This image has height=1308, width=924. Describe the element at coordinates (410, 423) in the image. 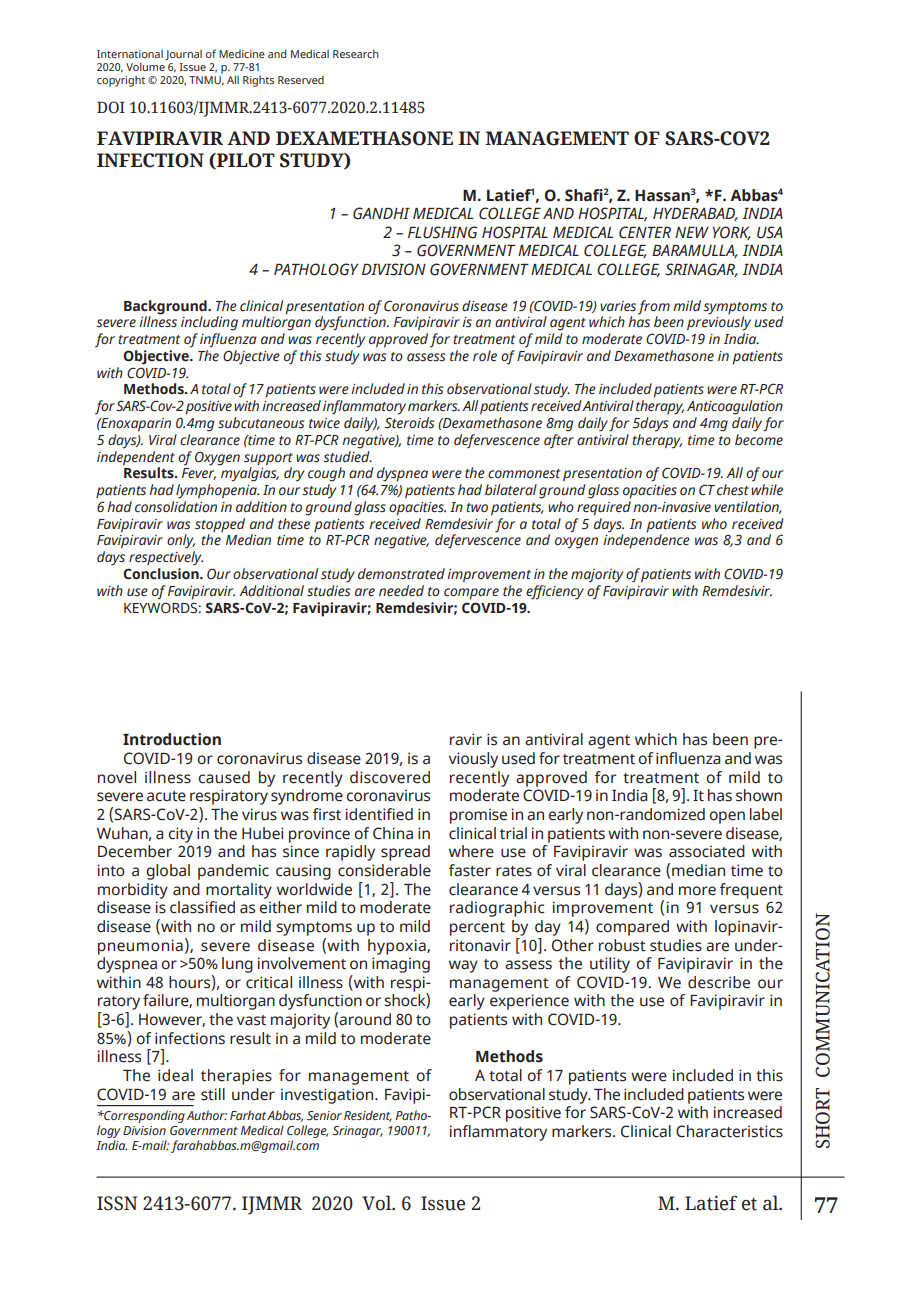

I see `Steroids` at that location.
